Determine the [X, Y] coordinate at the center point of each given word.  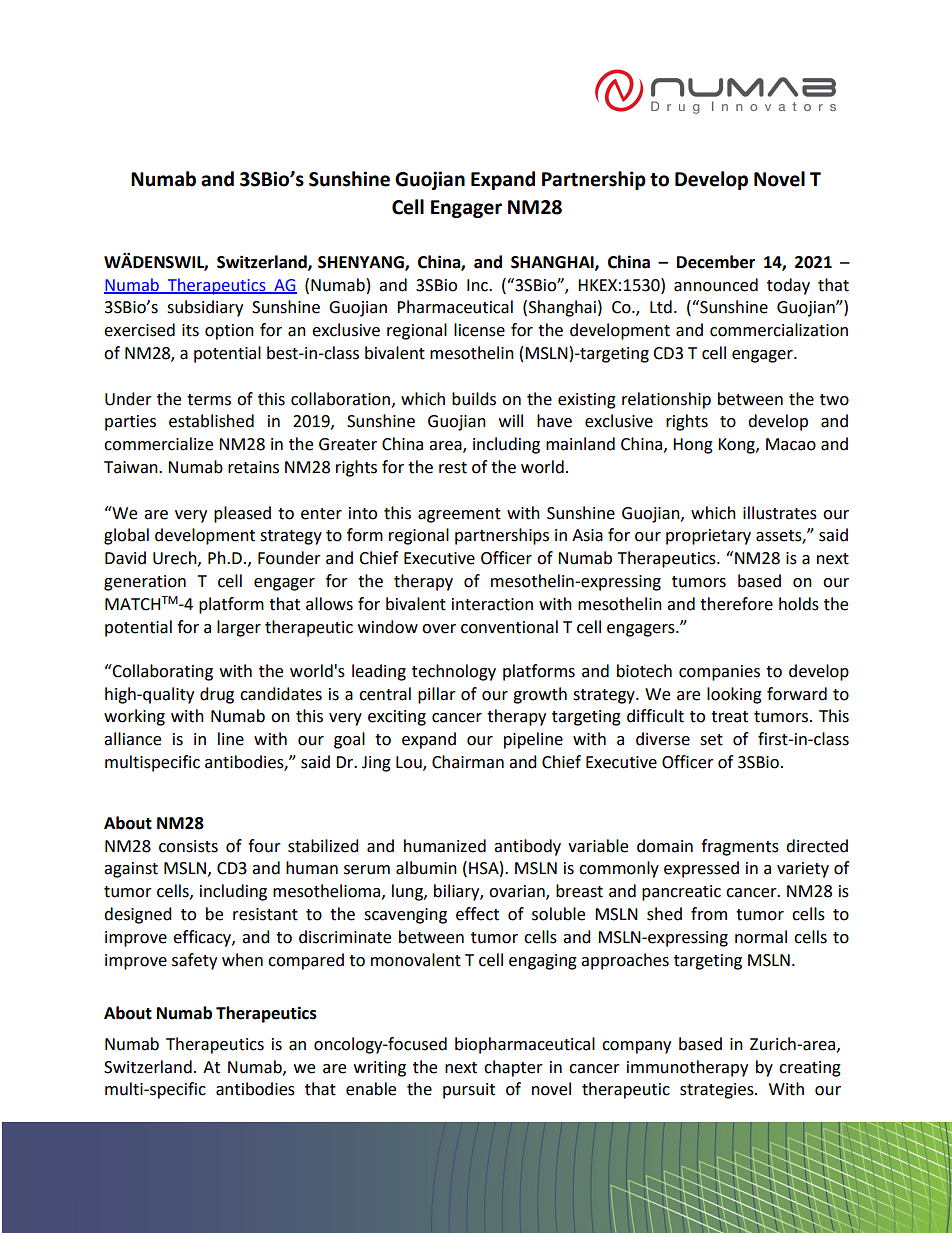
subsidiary [205, 308]
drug [217, 695]
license [479, 330]
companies [719, 673]
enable [371, 1089]
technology [454, 672]
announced [716, 285]
